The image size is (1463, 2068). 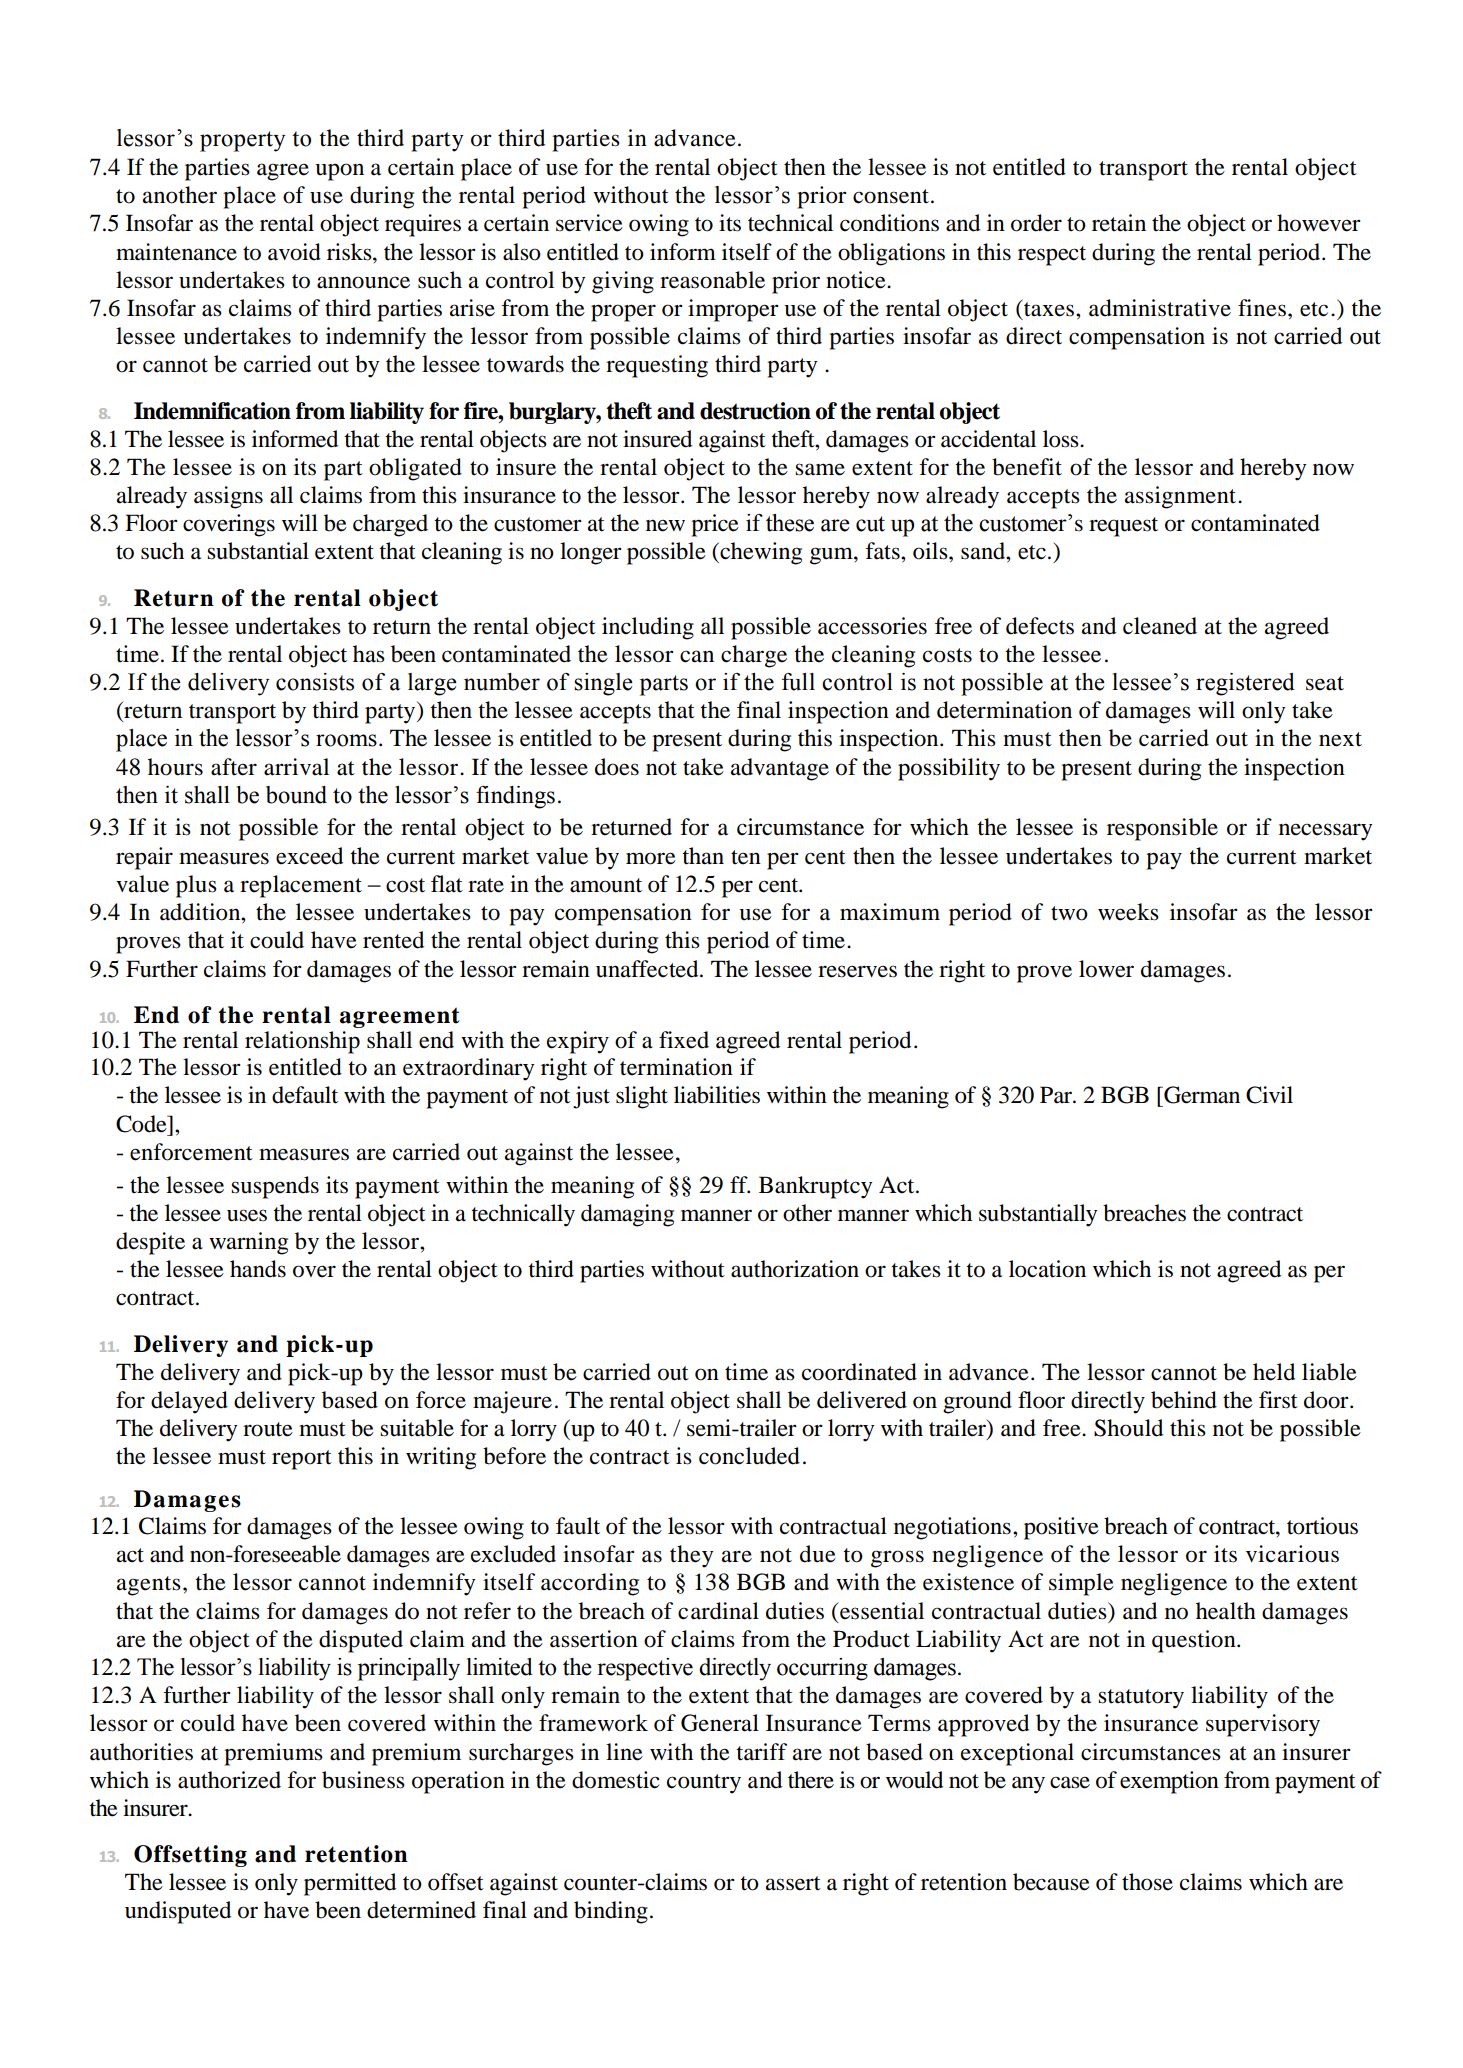 What do you see at coordinates (1119, 223) in the document?
I see `retain` at bounding box center [1119, 223].
